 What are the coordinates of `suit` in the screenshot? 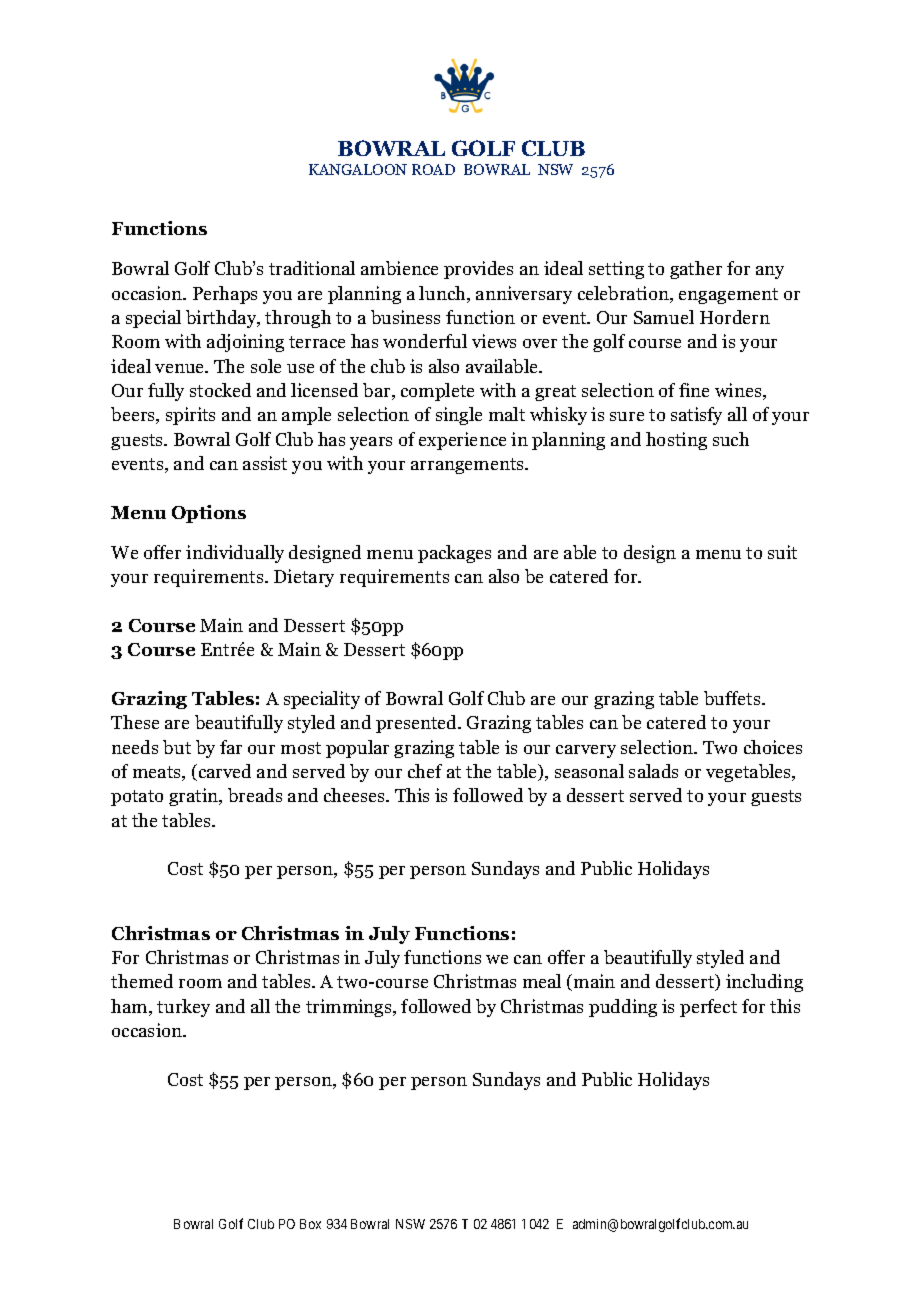 It's located at (782, 552).
